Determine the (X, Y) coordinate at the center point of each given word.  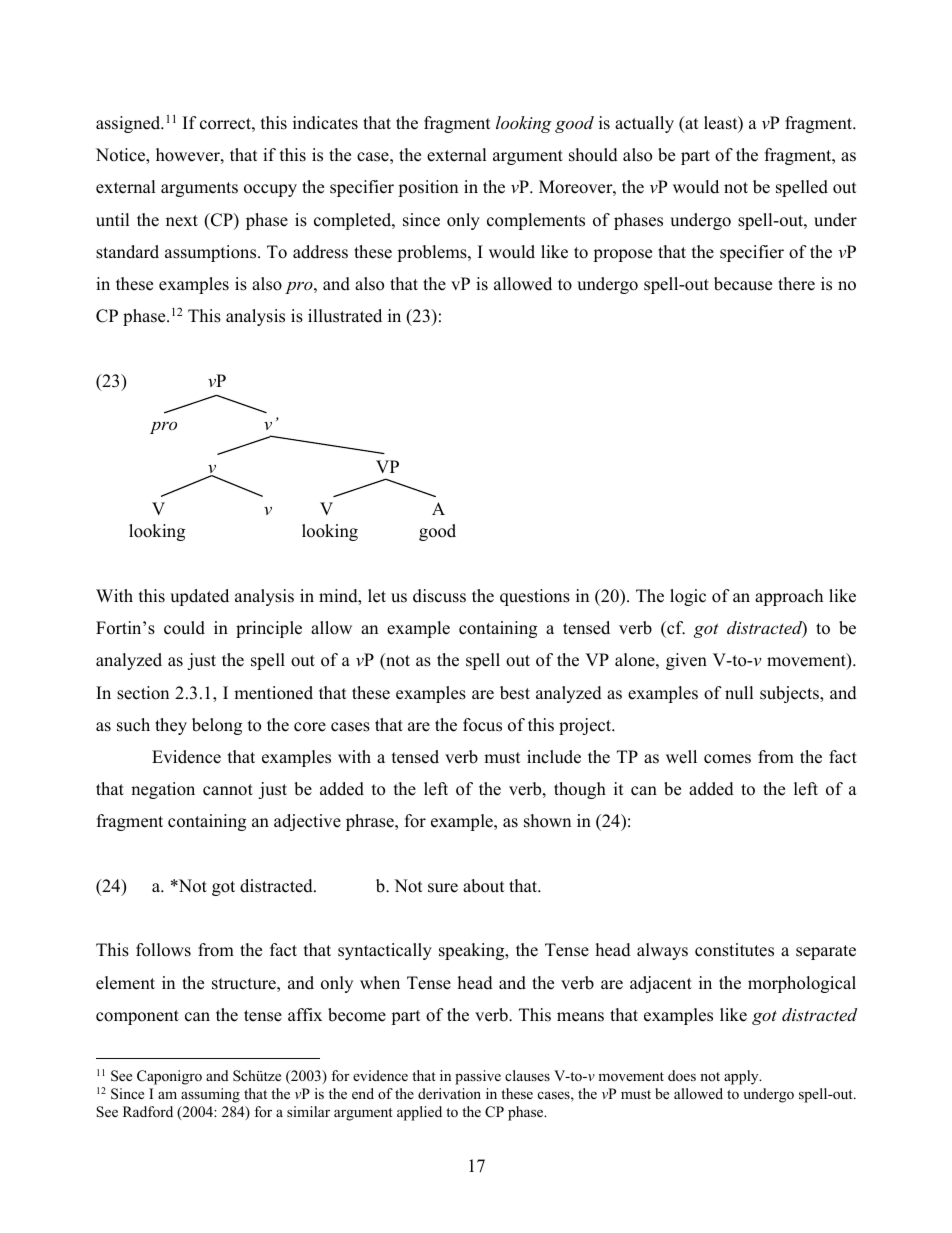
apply (742, 1077)
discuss (439, 596)
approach (789, 597)
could (184, 628)
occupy (270, 190)
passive (478, 1077)
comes (727, 759)
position (428, 188)
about (484, 886)
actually (644, 124)
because (743, 284)
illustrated (345, 316)
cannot (228, 790)
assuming (210, 1095)
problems (433, 253)
